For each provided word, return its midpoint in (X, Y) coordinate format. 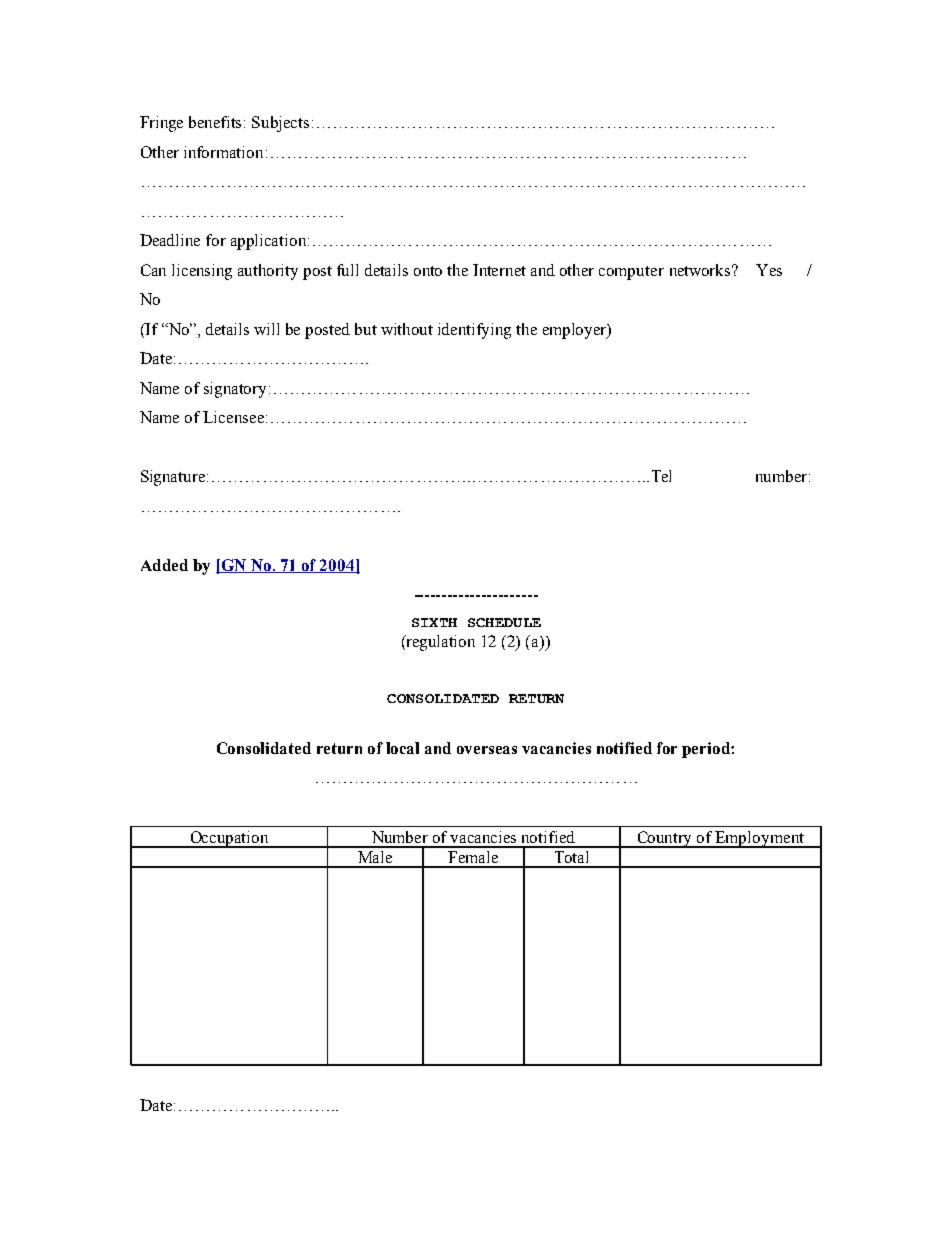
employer (576, 331)
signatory (235, 390)
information (223, 152)
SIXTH (434, 622)
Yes (769, 270)
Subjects (280, 124)
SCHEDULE (504, 622)
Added (164, 565)
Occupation (229, 839)
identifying (474, 331)
